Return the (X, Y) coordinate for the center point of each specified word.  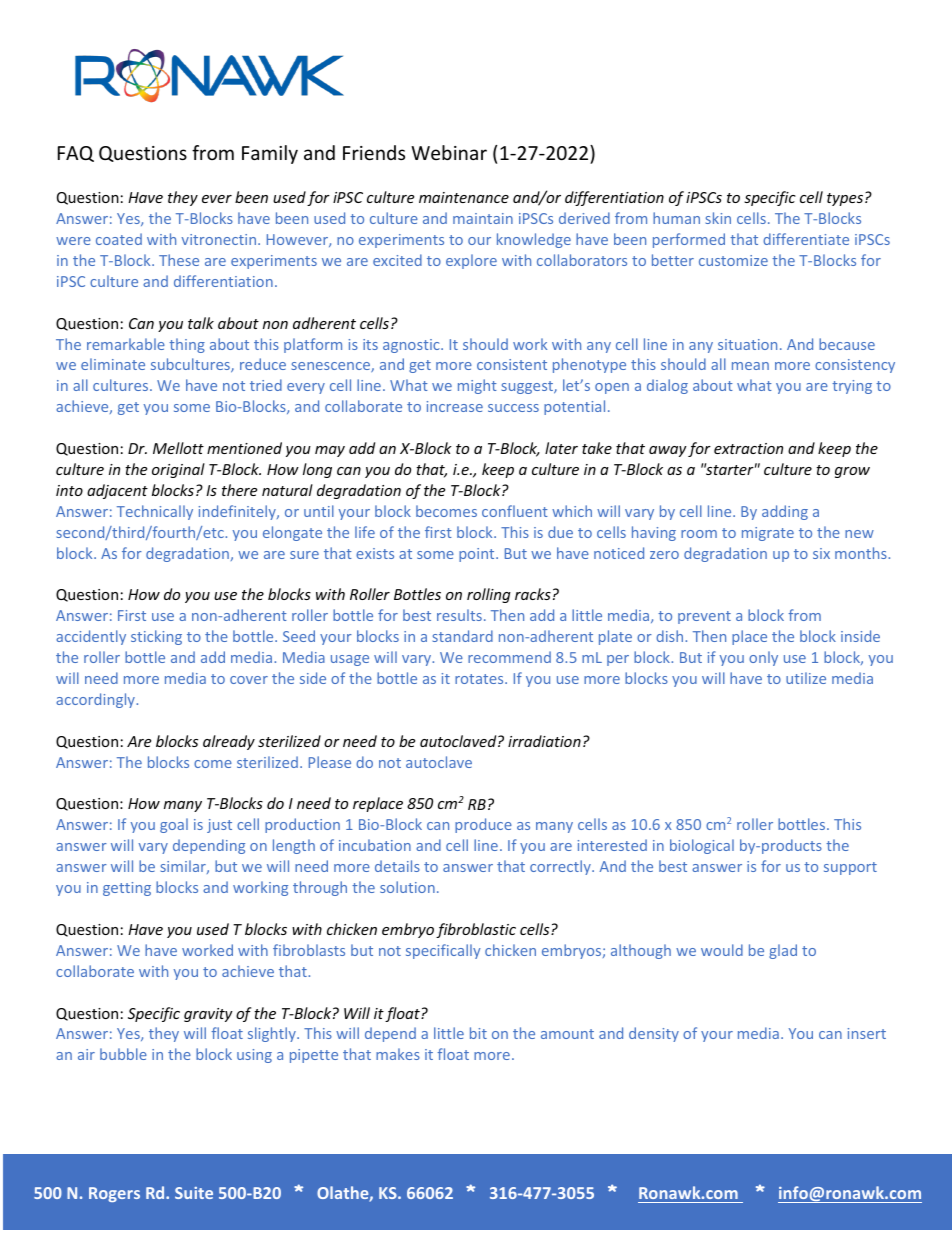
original (178, 470)
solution (407, 887)
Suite (194, 1193)
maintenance (464, 197)
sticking (156, 637)
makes (398, 1054)
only (763, 658)
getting (127, 889)
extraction (748, 448)
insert (867, 1033)
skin (718, 218)
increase (455, 406)
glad (783, 951)
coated (119, 239)
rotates (480, 679)
